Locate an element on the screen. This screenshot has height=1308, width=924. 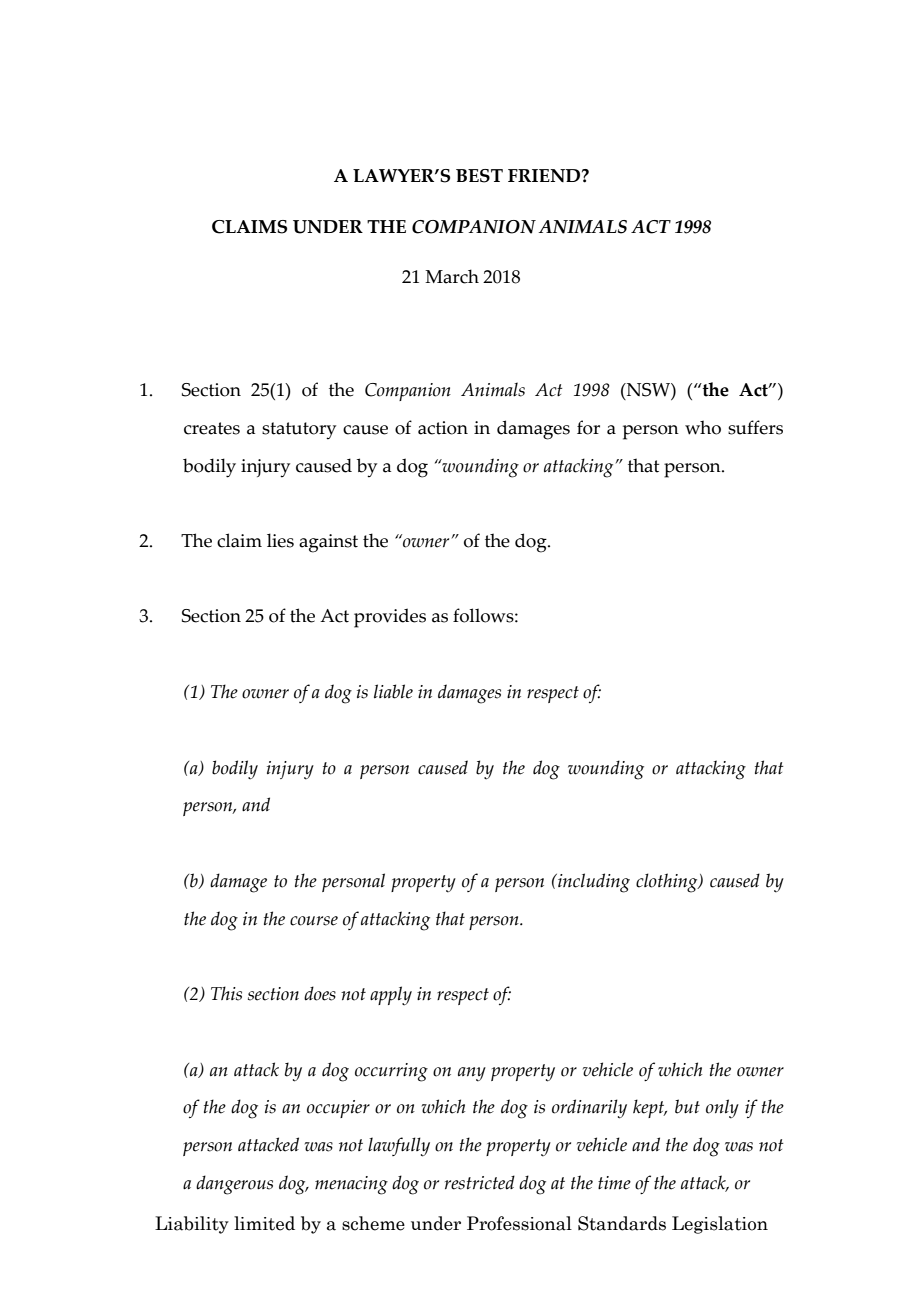
dangerous is located at coordinates (234, 1185).
